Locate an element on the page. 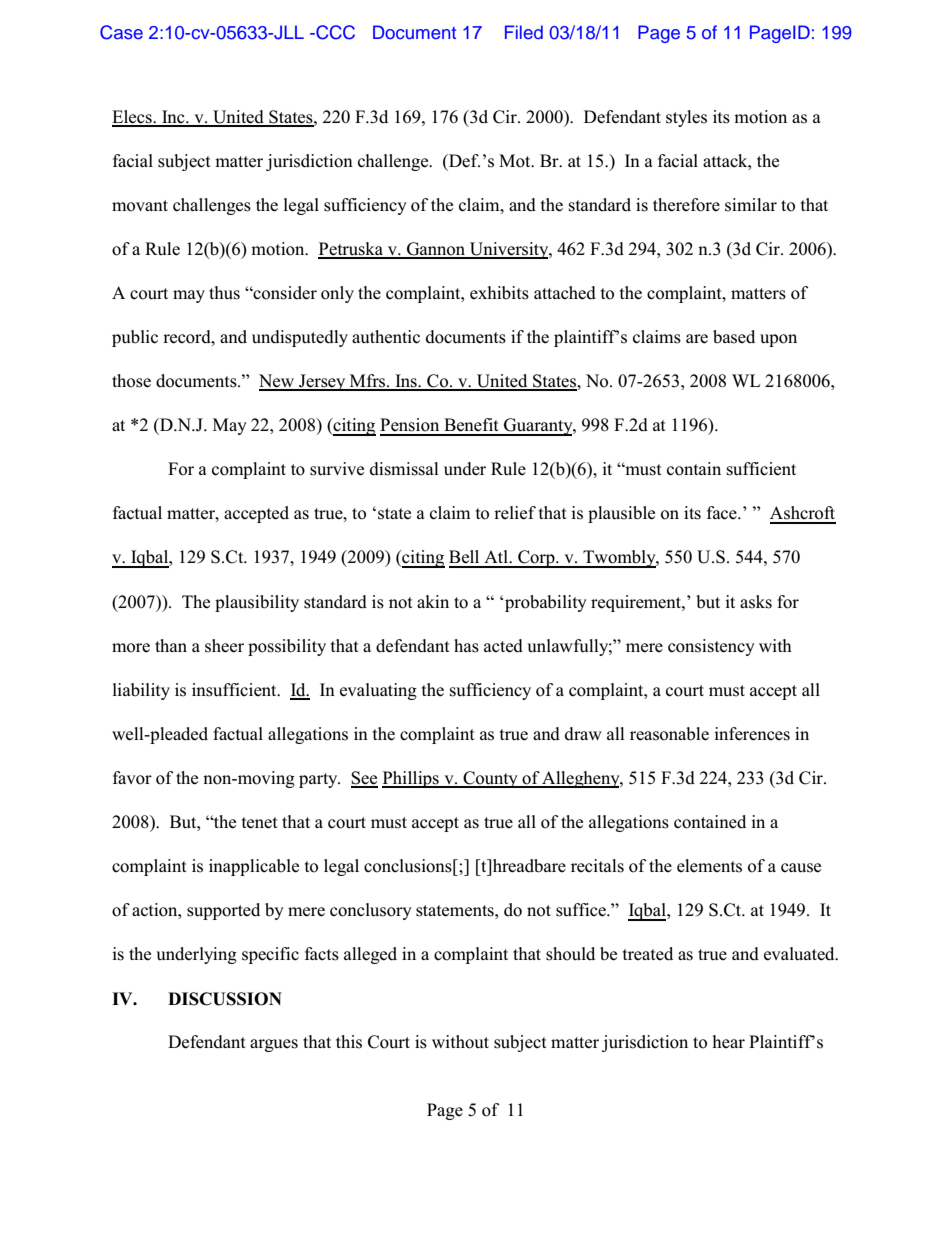  Filed is located at coordinates (524, 32).
